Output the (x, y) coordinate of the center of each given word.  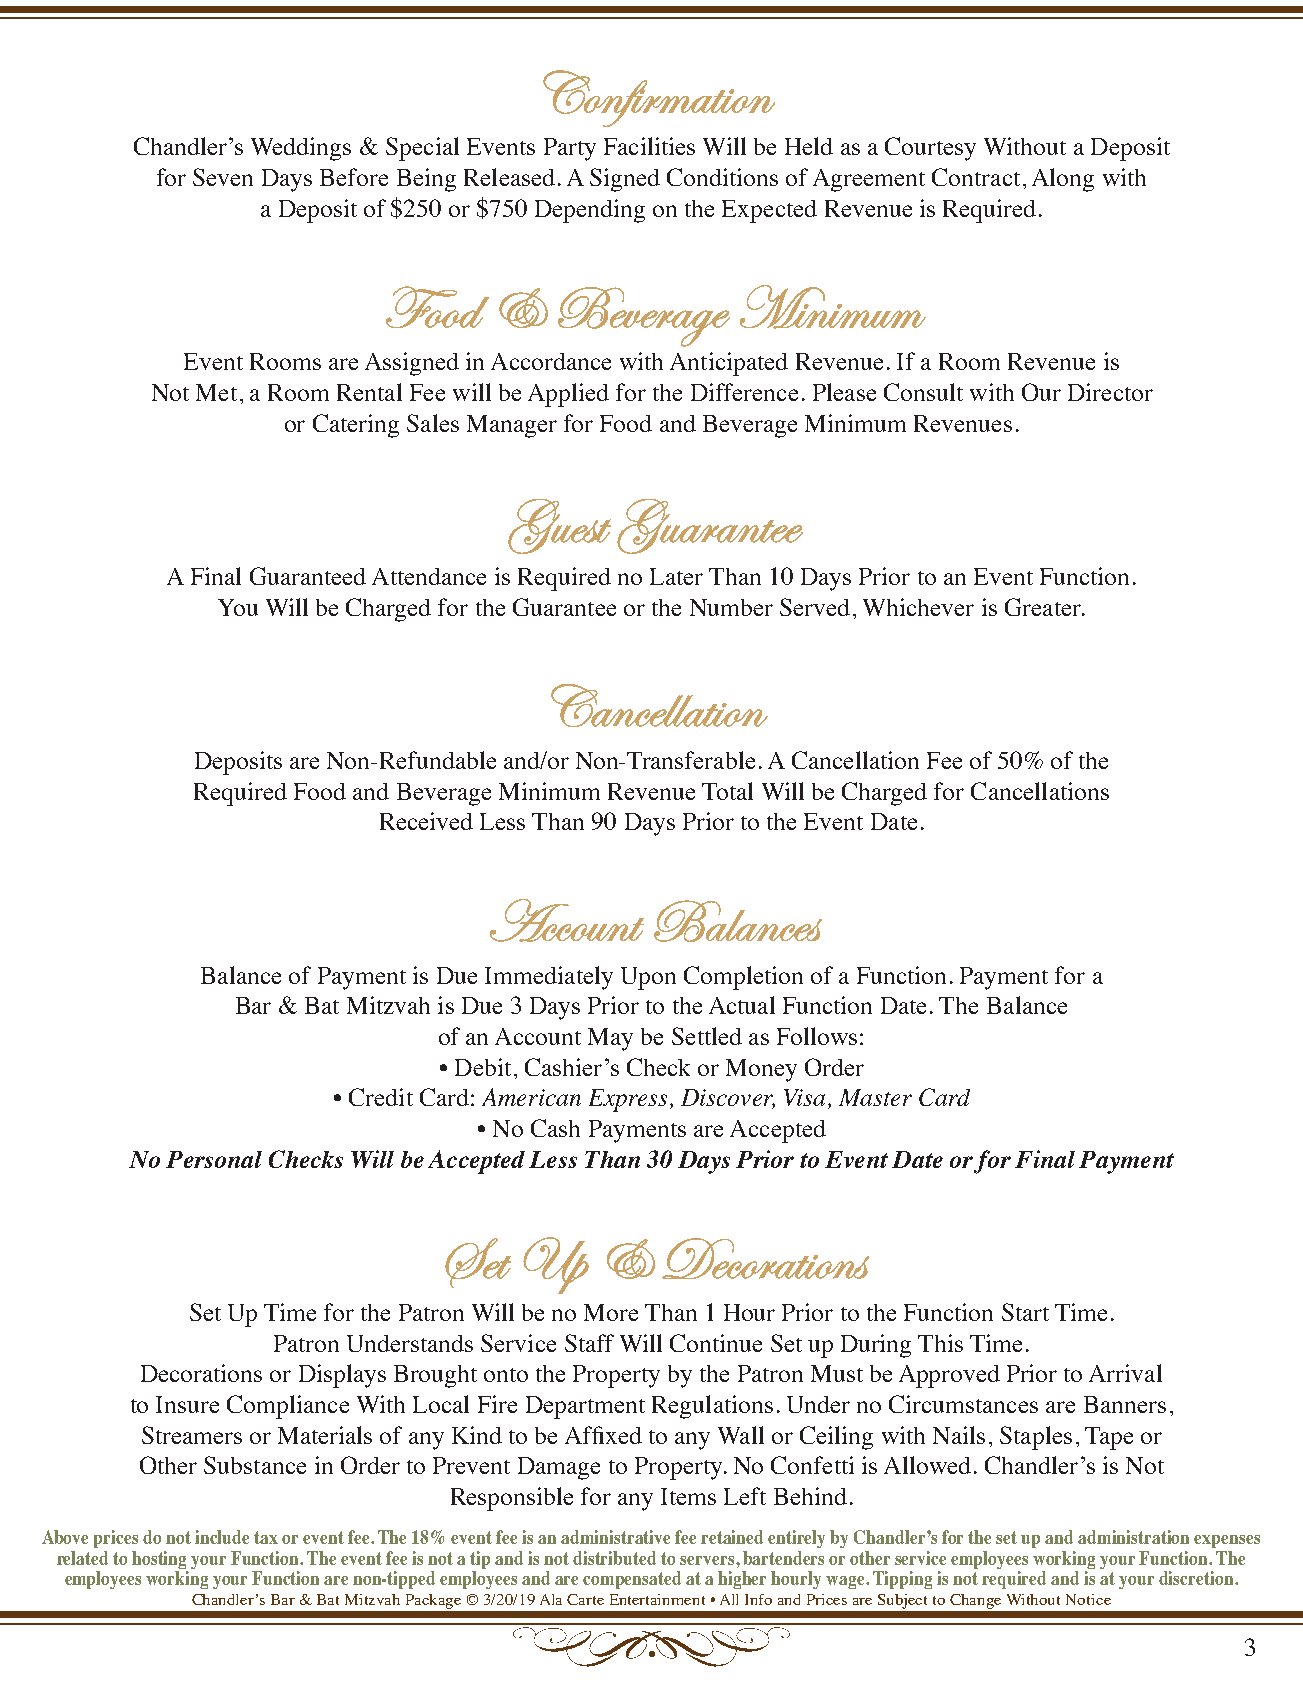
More (611, 1312)
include (222, 1537)
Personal (214, 1159)
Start (1025, 1312)
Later (676, 576)
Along (1063, 180)
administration (1133, 1537)
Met (216, 392)
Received (426, 821)
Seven (223, 177)
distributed (614, 1558)
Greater (1044, 607)
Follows (817, 1036)
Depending (590, 211)
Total (727, 791)
